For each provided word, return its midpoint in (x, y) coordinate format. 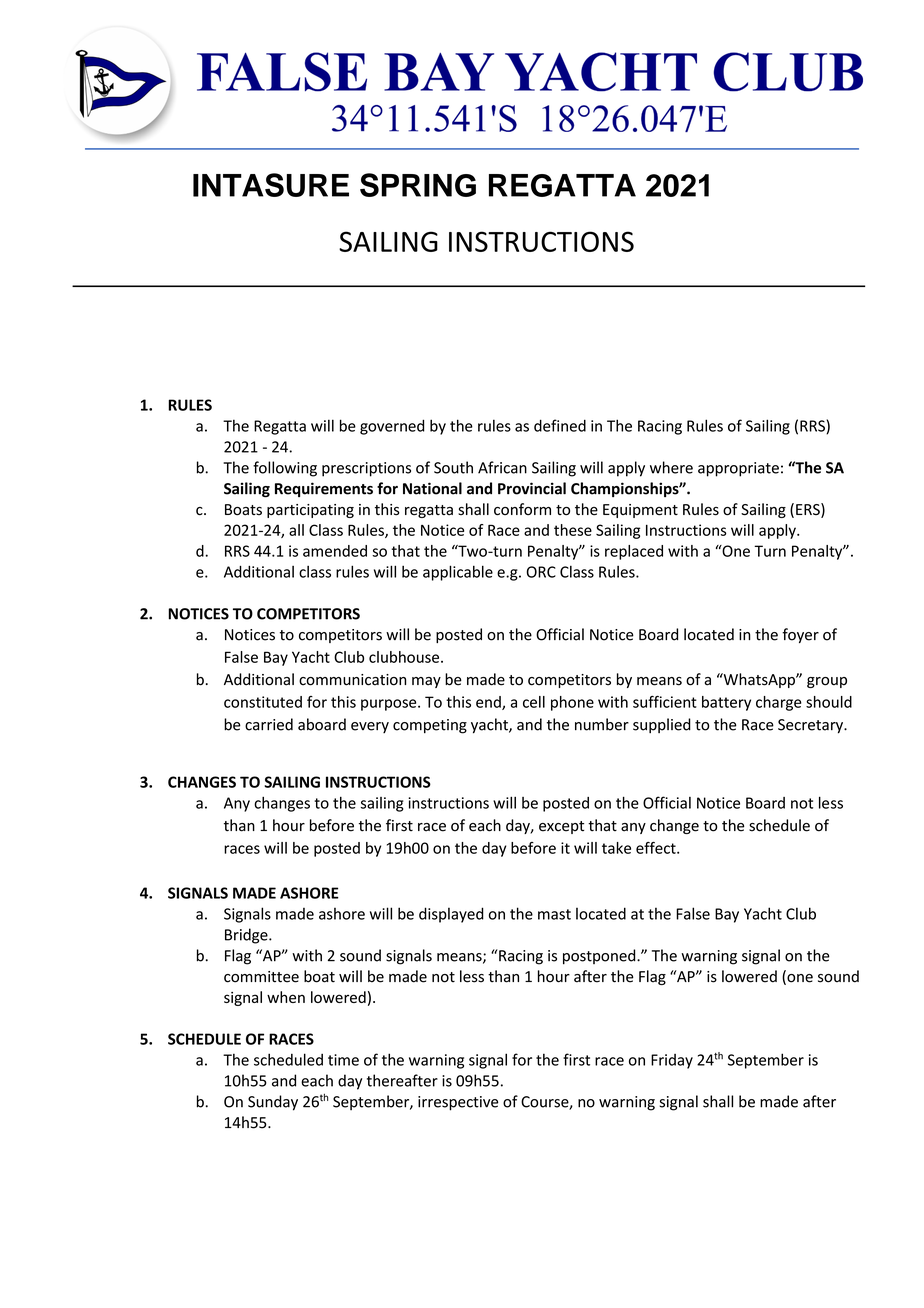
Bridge (247, 936)
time (343, 1060)
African (502, 467)
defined (560, 425)
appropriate (738, 469)
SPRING (418, 185)
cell (534, 702)
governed (392, 427)
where (671, 467)
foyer (800, 635)
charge (779, 703)
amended (335, 551)
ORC (541, 572)
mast (554, 914)
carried (269, 724)
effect (657, 848)
